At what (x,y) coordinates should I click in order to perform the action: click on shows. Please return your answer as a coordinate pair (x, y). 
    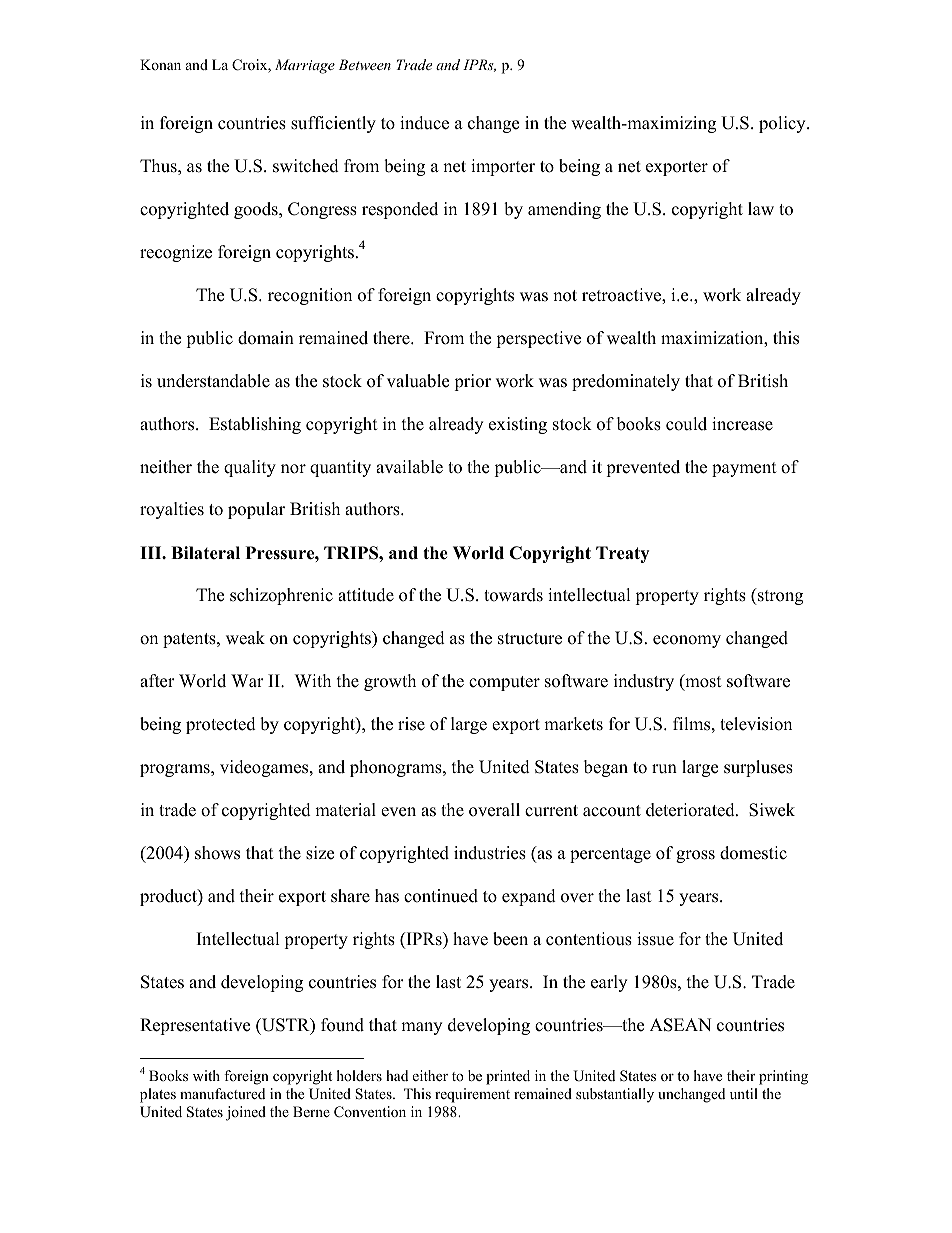
    Looking at the image, I should click on (217, 853).
